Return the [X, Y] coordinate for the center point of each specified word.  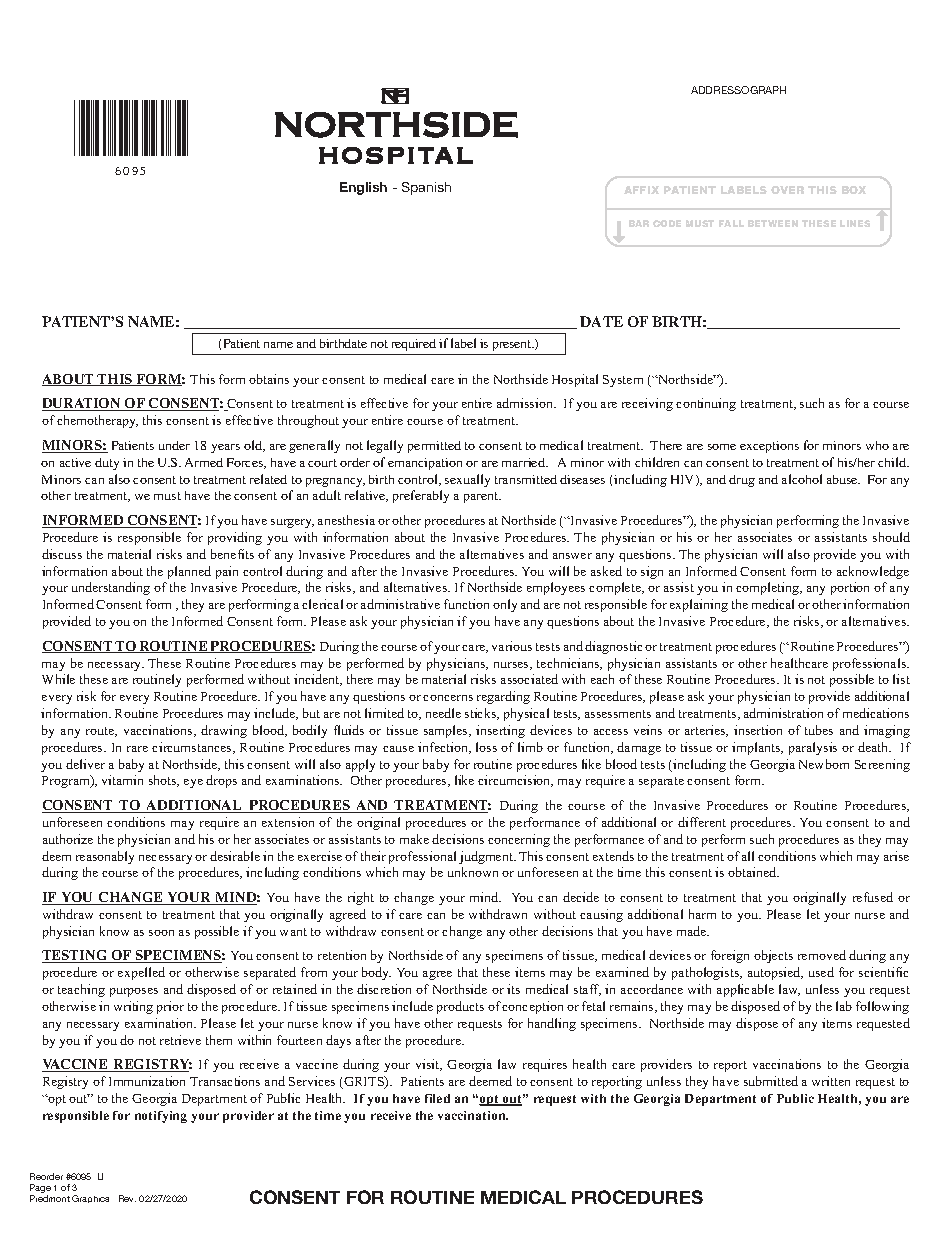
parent [482, 497]
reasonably [105, 857]
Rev [127, 1198]
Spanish [426, 188]
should [891, 537]
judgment [487, 857]
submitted [771, 1081]
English [363, 188]
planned [189, 572]
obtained [753, 872]
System [623, 381]
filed [437, 1098]
